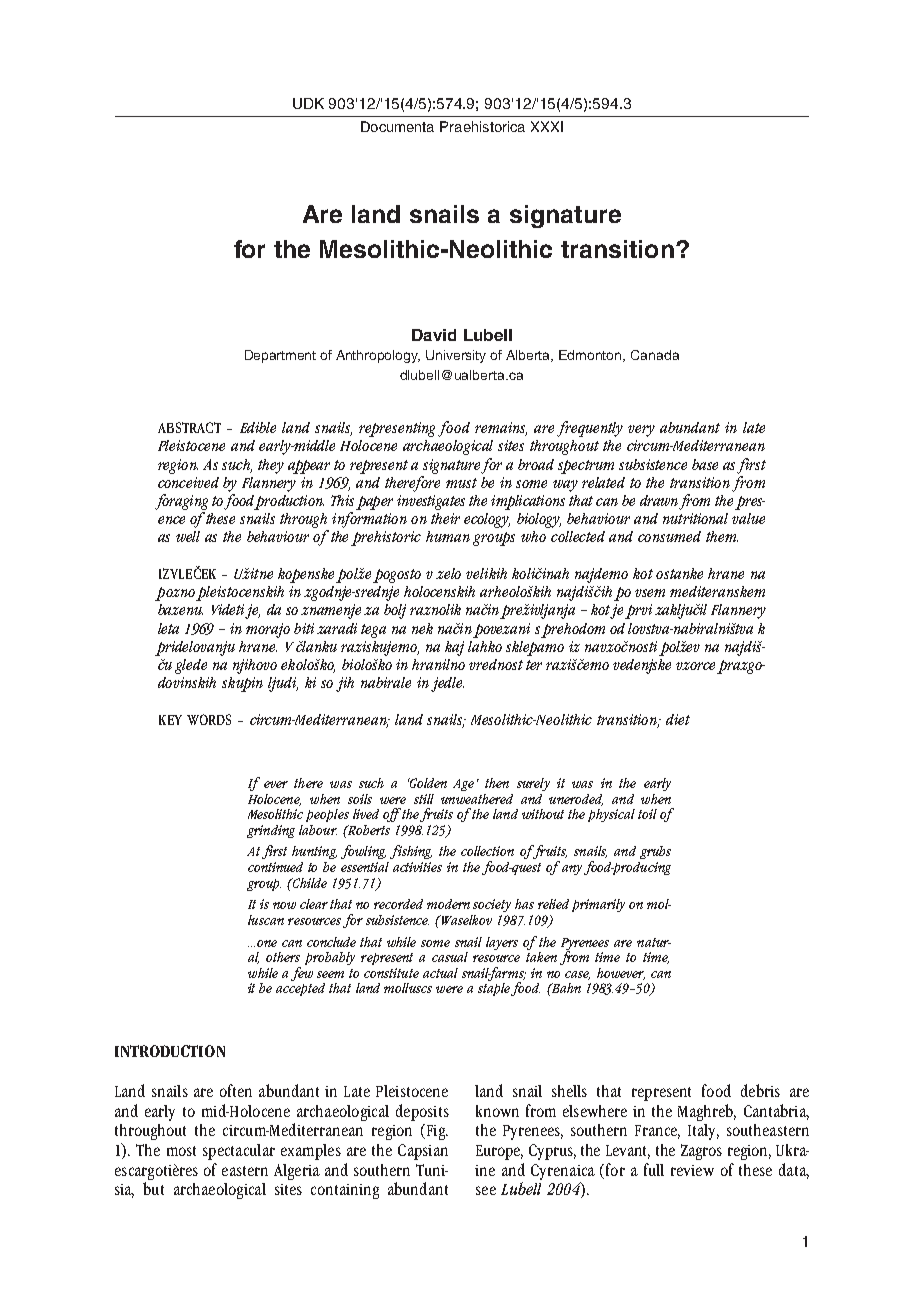  What do you see at coordinates (655, 355) in the screenshot?
I see `Canada` at bounding box center [655, 355].
